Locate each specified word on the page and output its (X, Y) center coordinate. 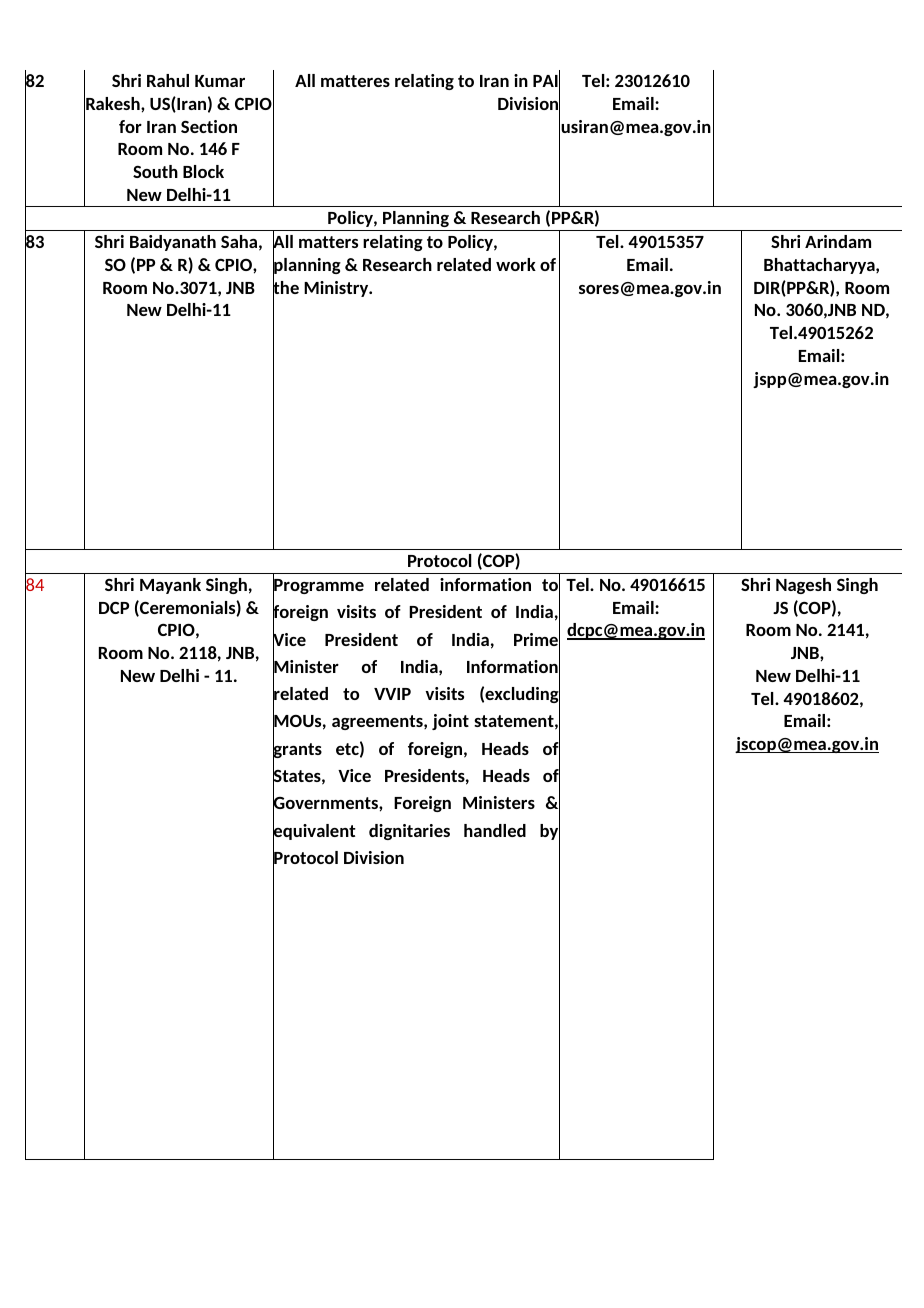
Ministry (337, 289)
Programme (318, 587)
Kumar (220, 81)
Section (209, 126)
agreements (378, 722)
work (516, 264)
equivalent (314, 832)
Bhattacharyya (820, 266)
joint (450, 722)
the (286, 287)
